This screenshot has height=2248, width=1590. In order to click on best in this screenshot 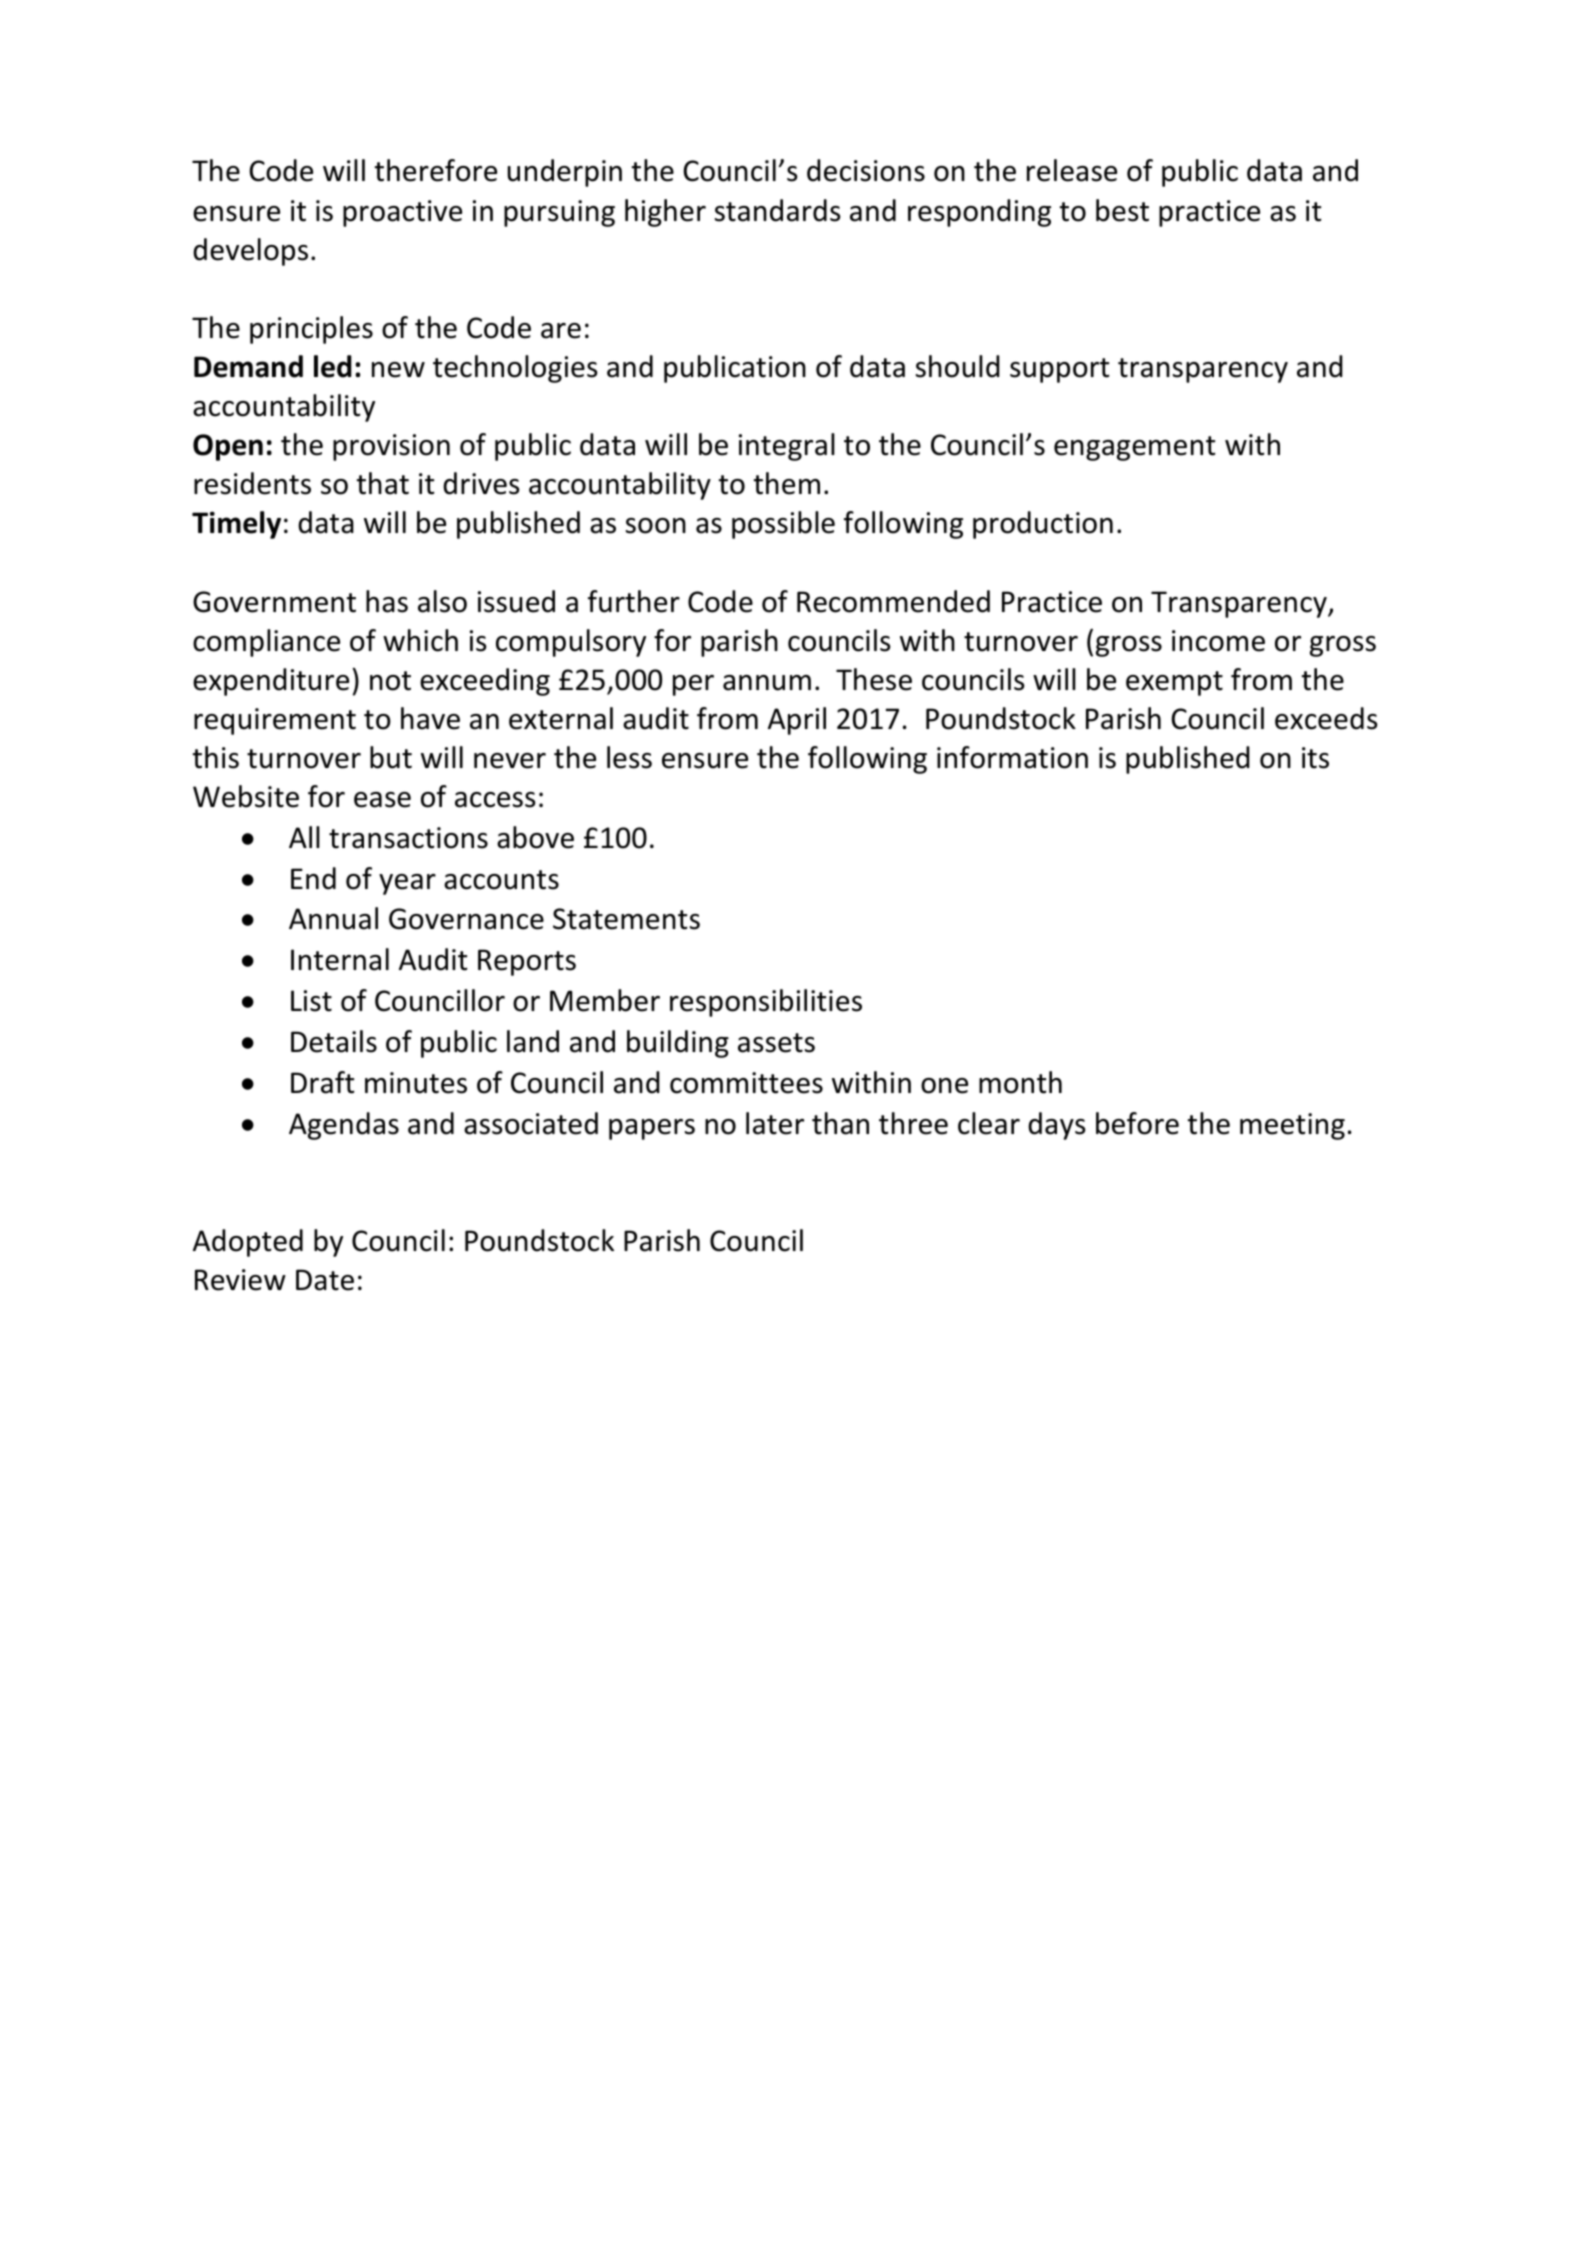, I will do `click(1122, 210)`.
